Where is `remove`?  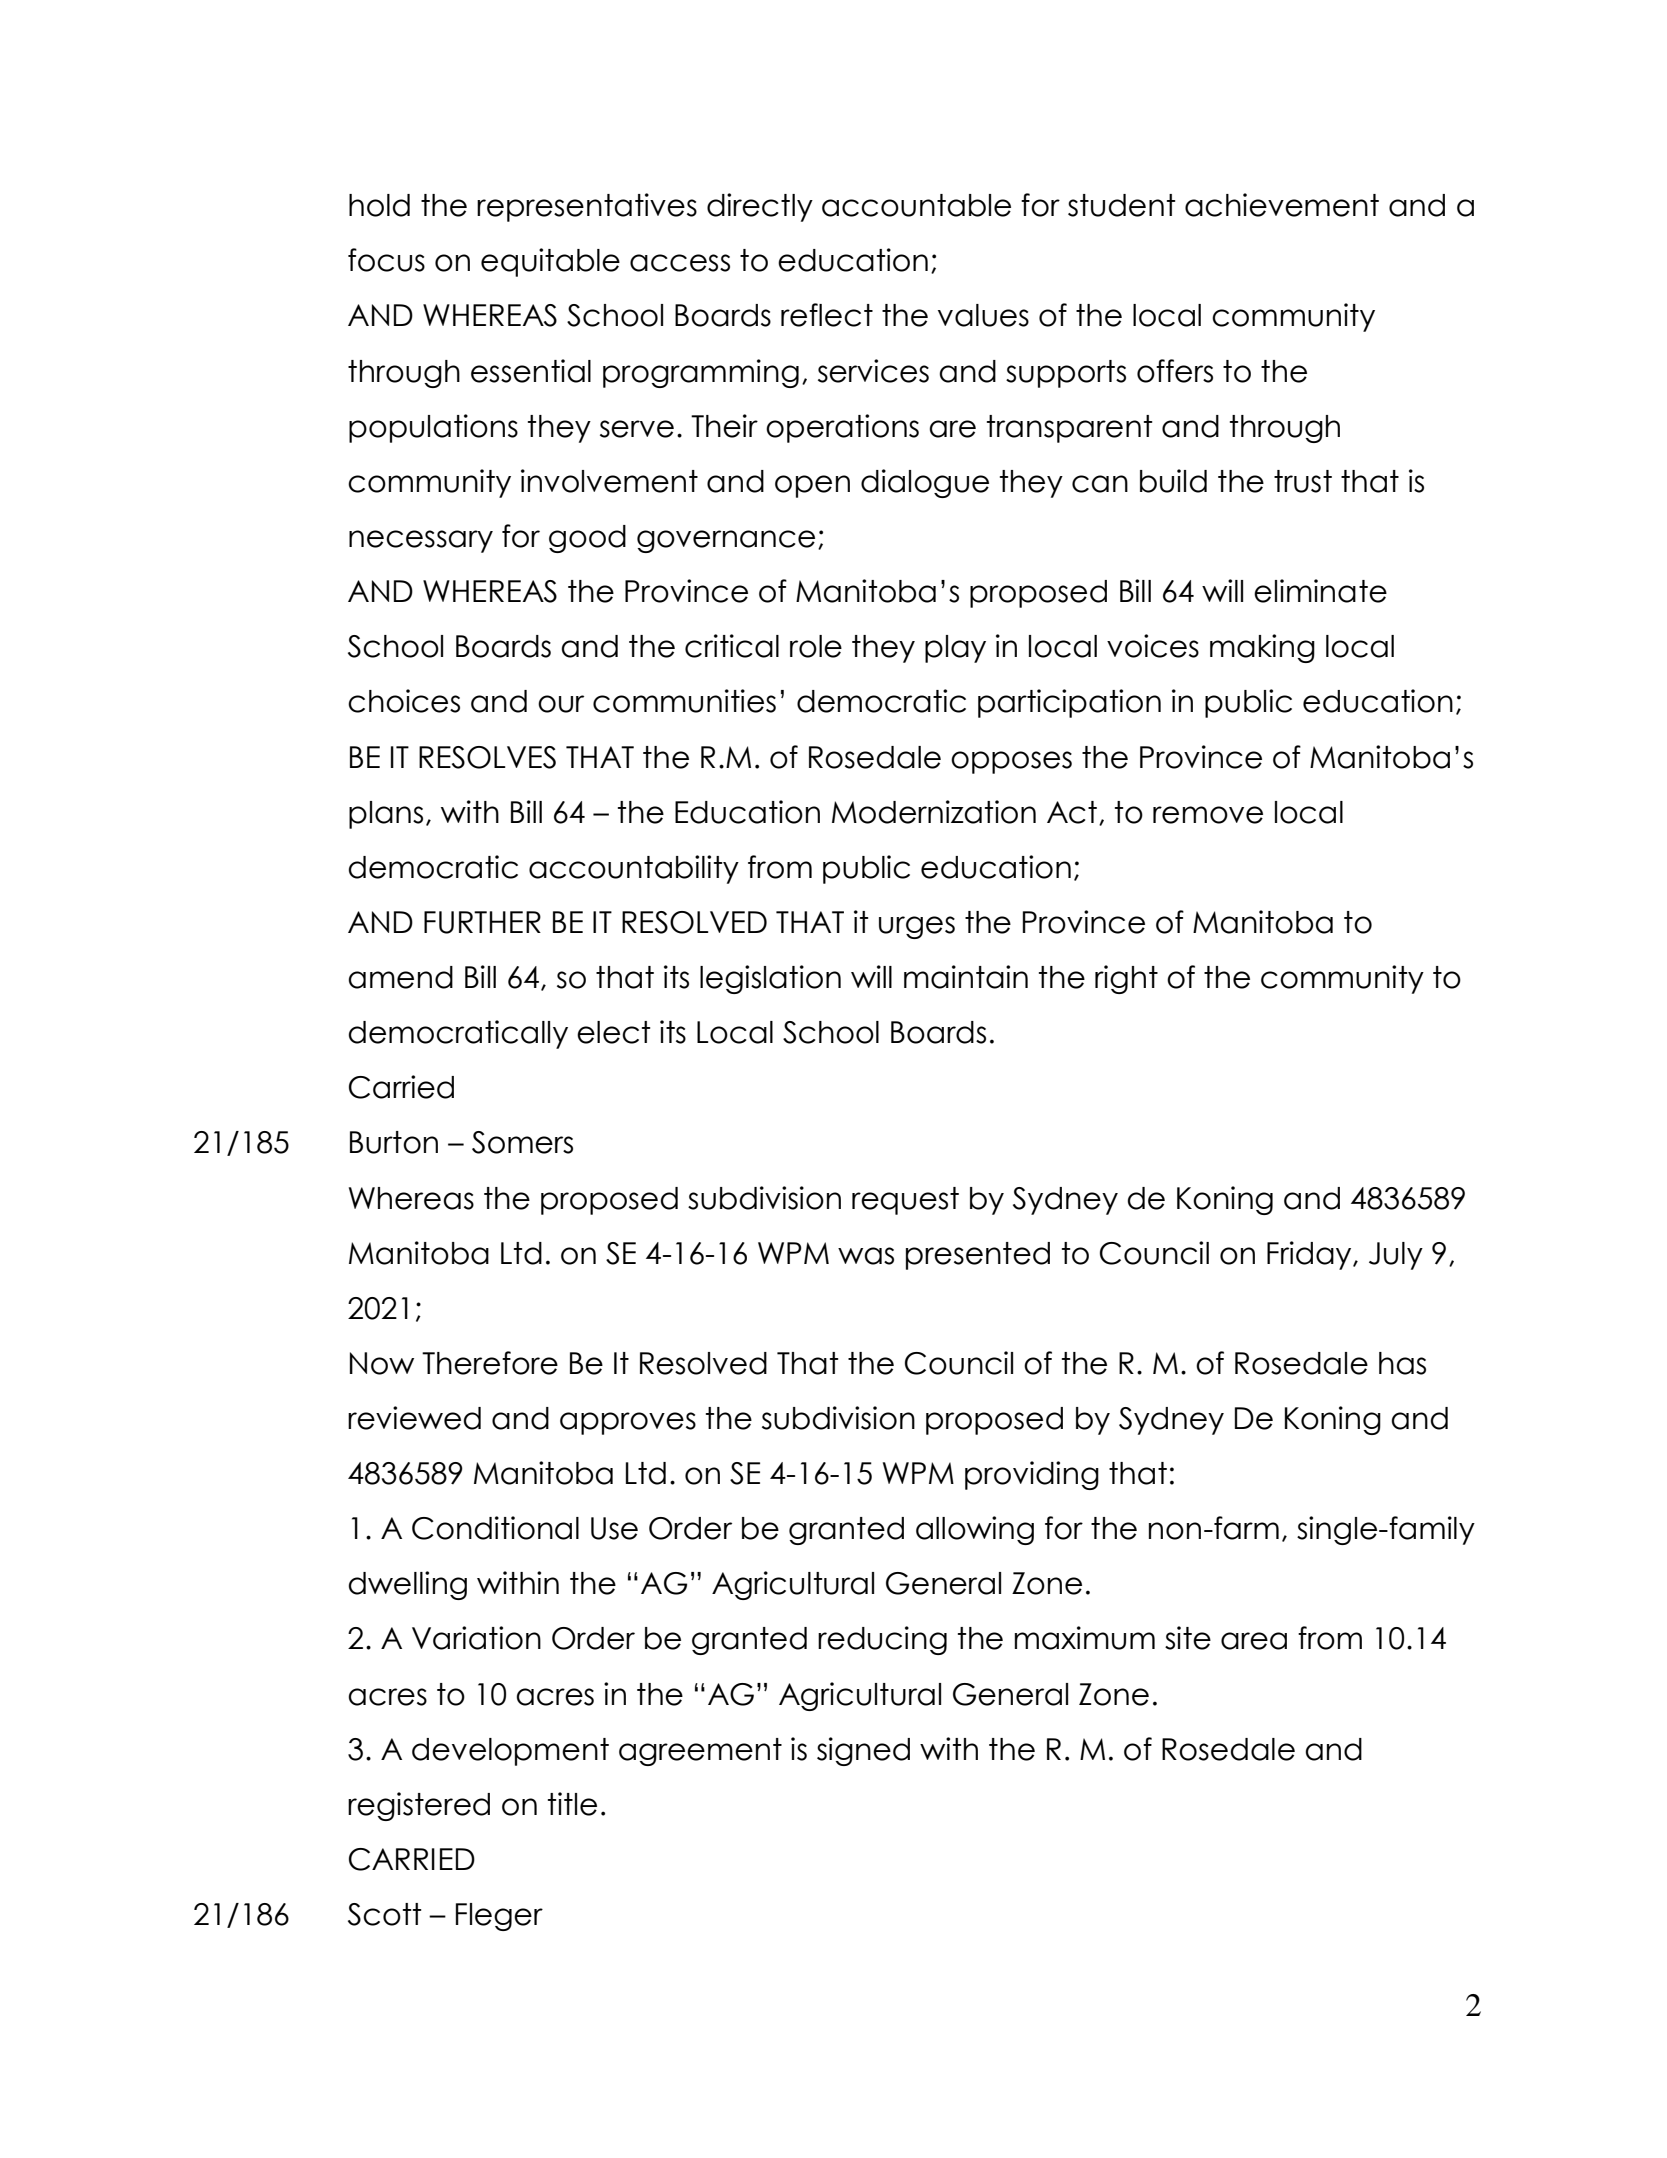
remove is located at coordinates (1208, 815).
